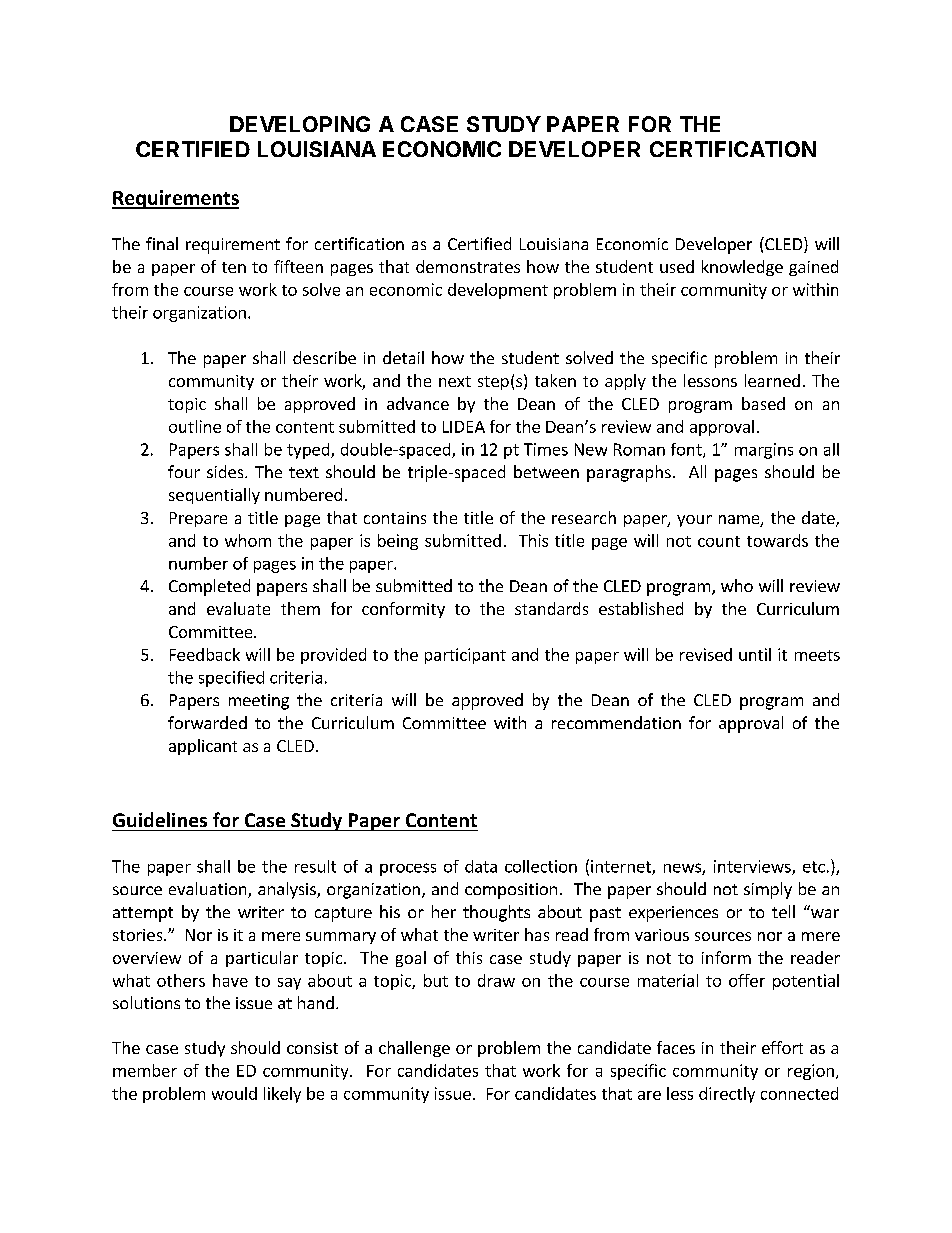  I want to click on challenge, so click(414, 1049).
